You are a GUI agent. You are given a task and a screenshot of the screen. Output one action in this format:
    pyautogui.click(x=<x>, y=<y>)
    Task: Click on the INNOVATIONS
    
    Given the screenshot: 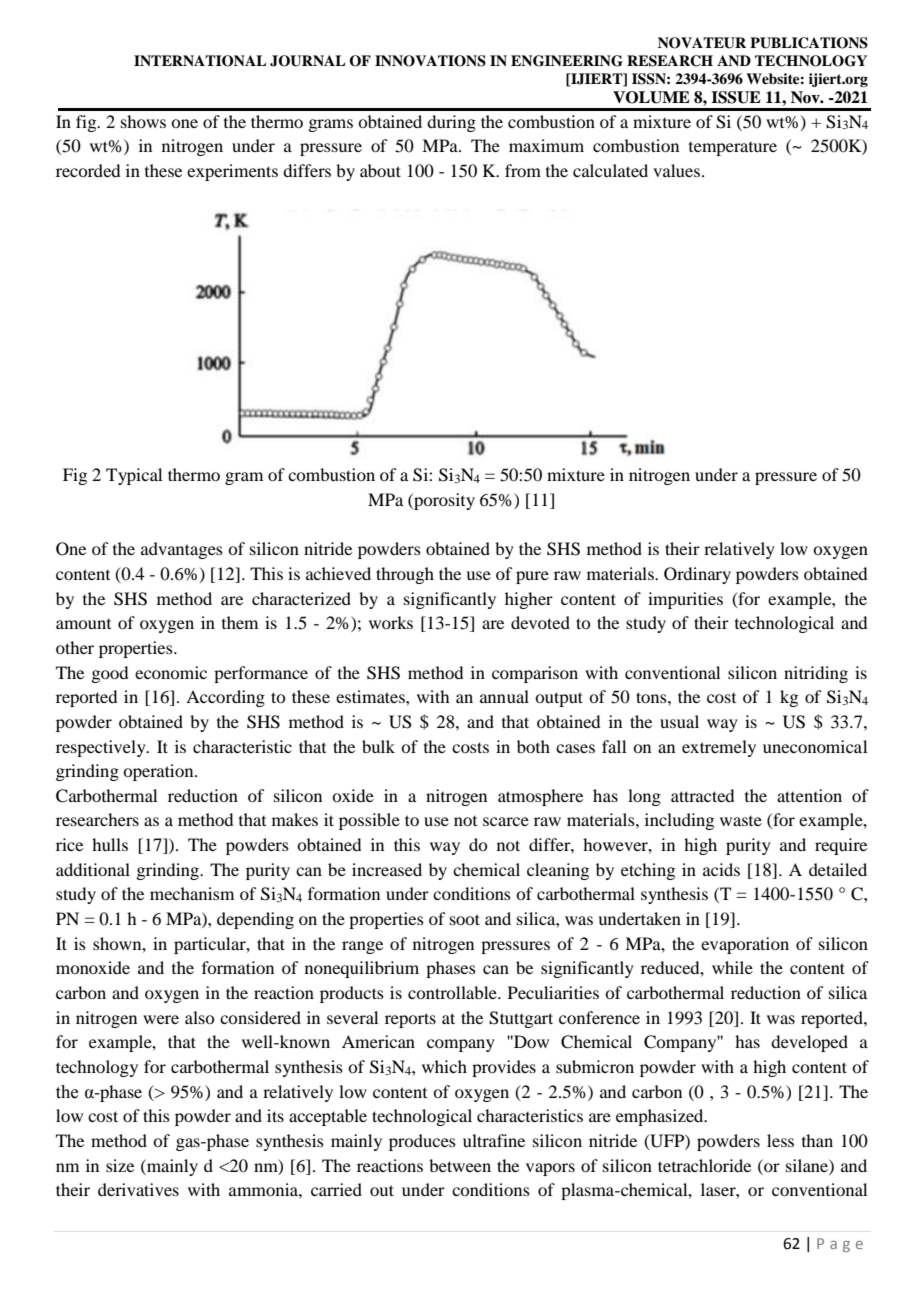 What is the action you would take?
    pyautogui.click(x=430, y=61)
